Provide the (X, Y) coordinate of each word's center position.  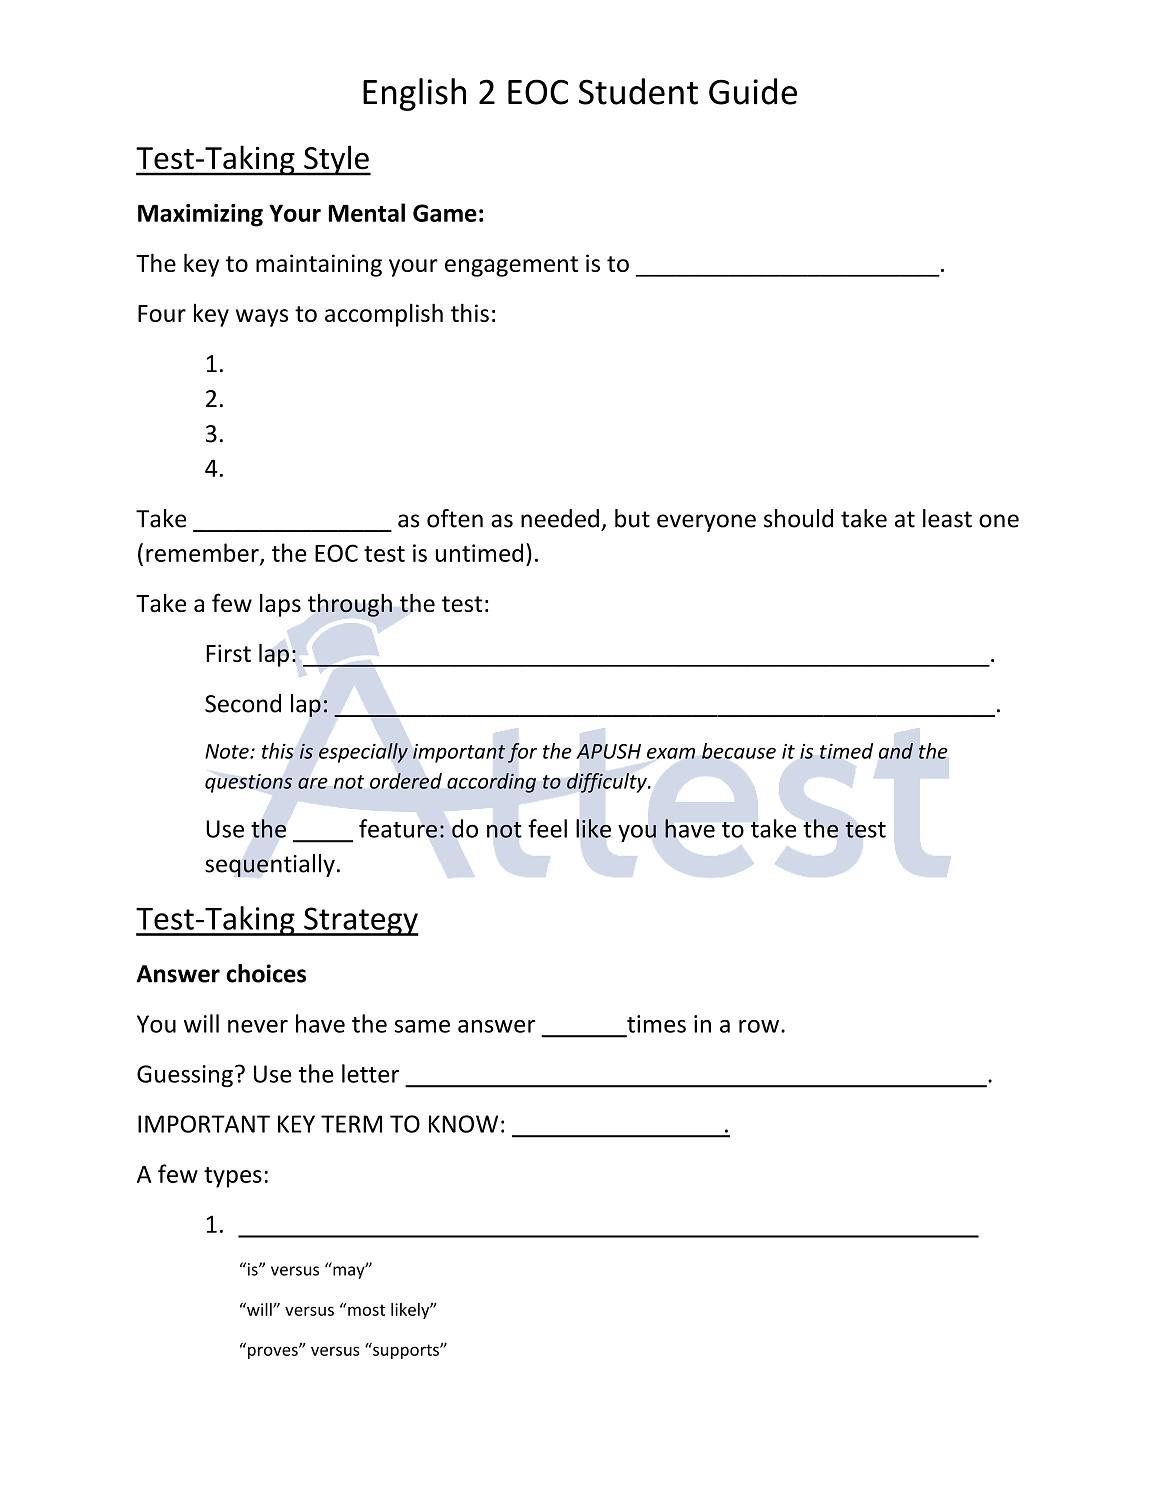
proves (274, 1352)
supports (406, 1351)
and (896, 751)
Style (336, 160)
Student (638, 91)
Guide (753, 91)
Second (243, 703)
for (522, 753)
